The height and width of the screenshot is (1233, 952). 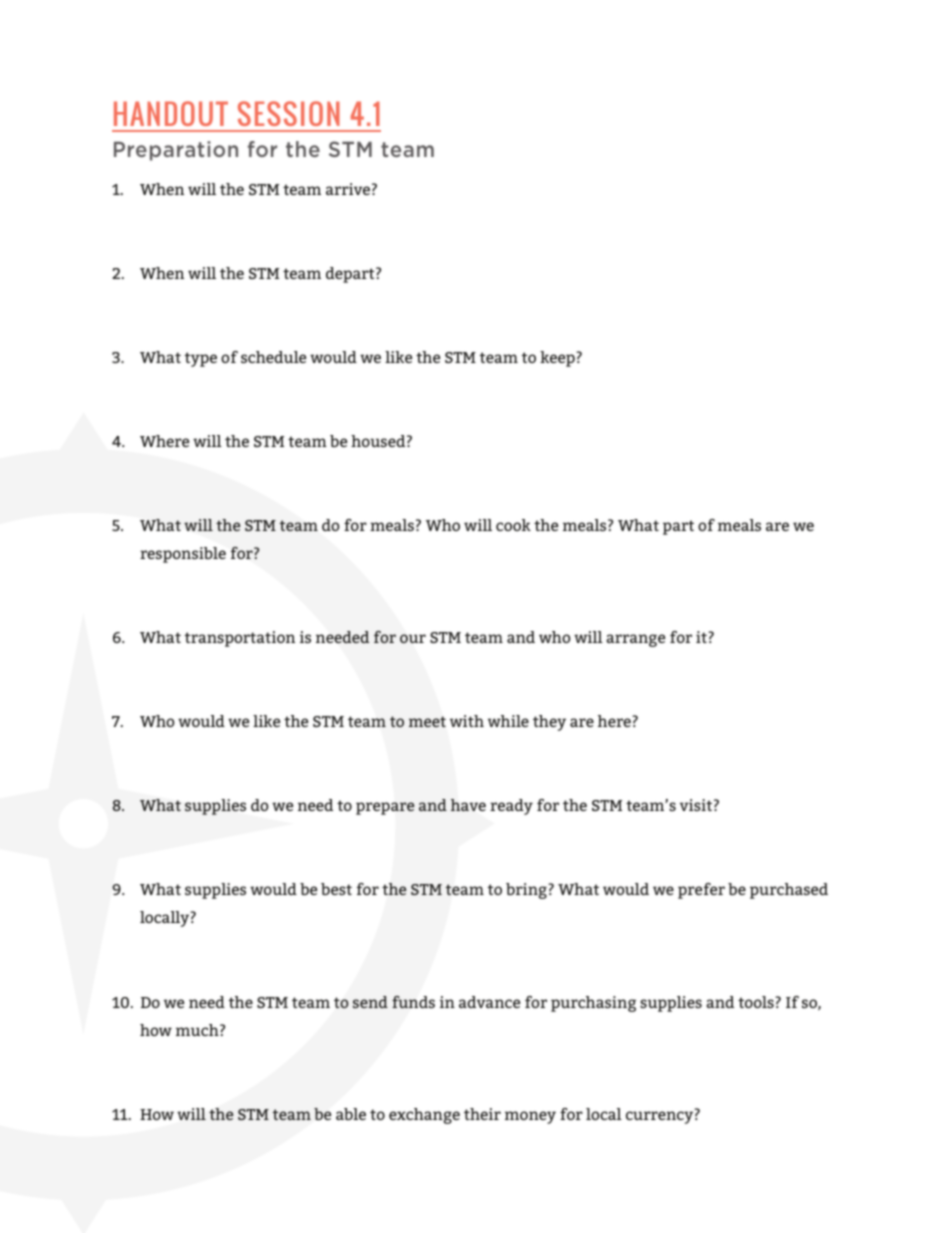 I want to click on arrange, so click(x=635, y=640).
